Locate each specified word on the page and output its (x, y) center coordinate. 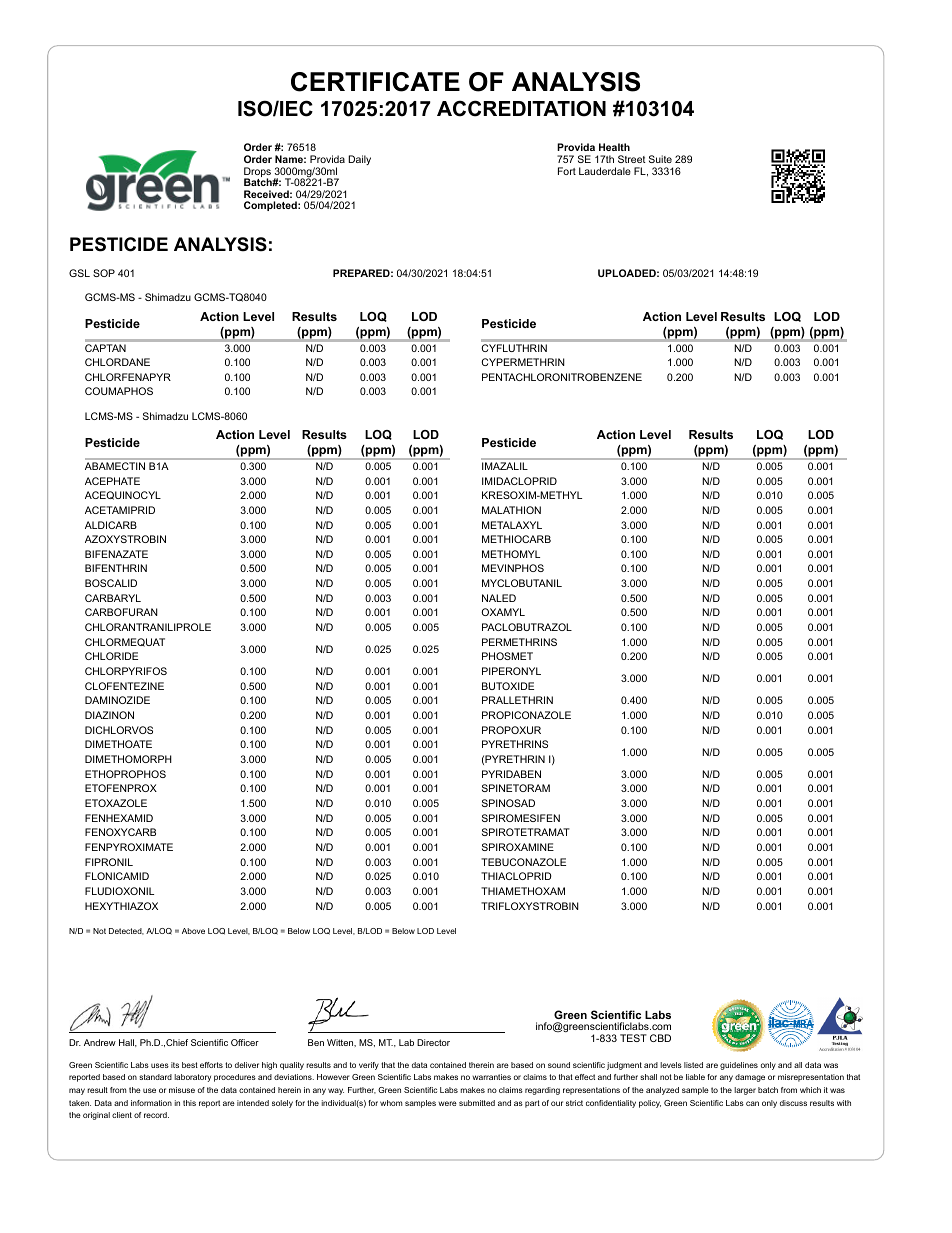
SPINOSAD (508, 803)
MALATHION (511, 510)
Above (193, 931)
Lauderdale (605, 171)
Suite (660, 159)
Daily (359, 160)
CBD (660, 1038)
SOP (104, 273)
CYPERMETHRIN (523, 362)
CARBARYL (113, 598)
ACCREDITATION (521, 108)
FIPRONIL (109, 862)
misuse (182, 1090)
